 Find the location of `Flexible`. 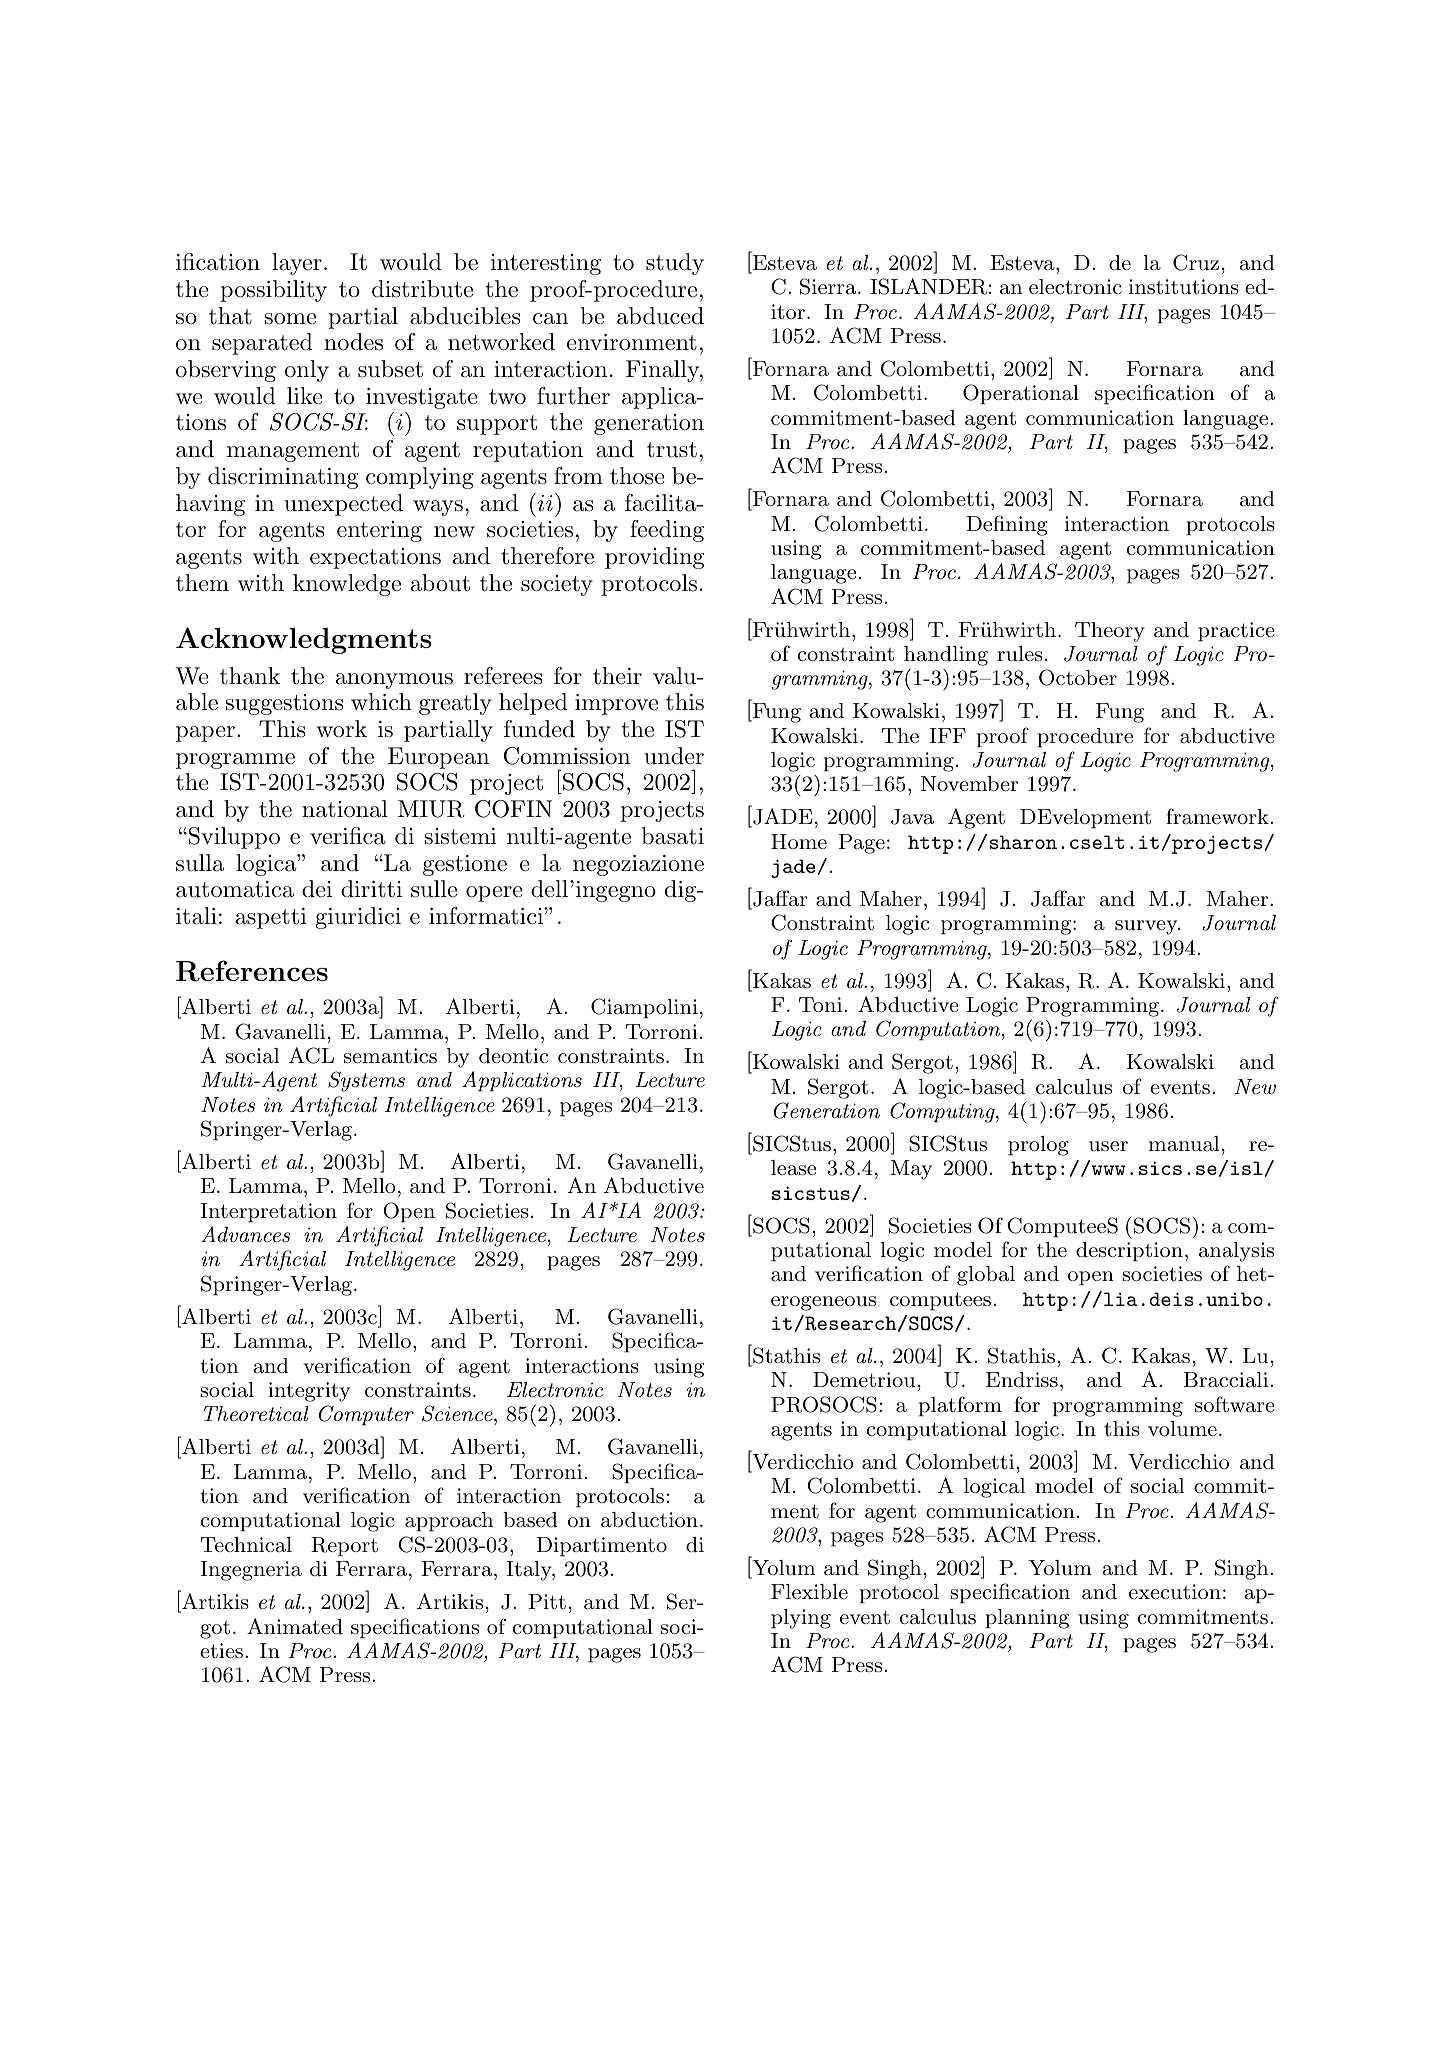

Flexible is located at coordinates (809, 1591).
